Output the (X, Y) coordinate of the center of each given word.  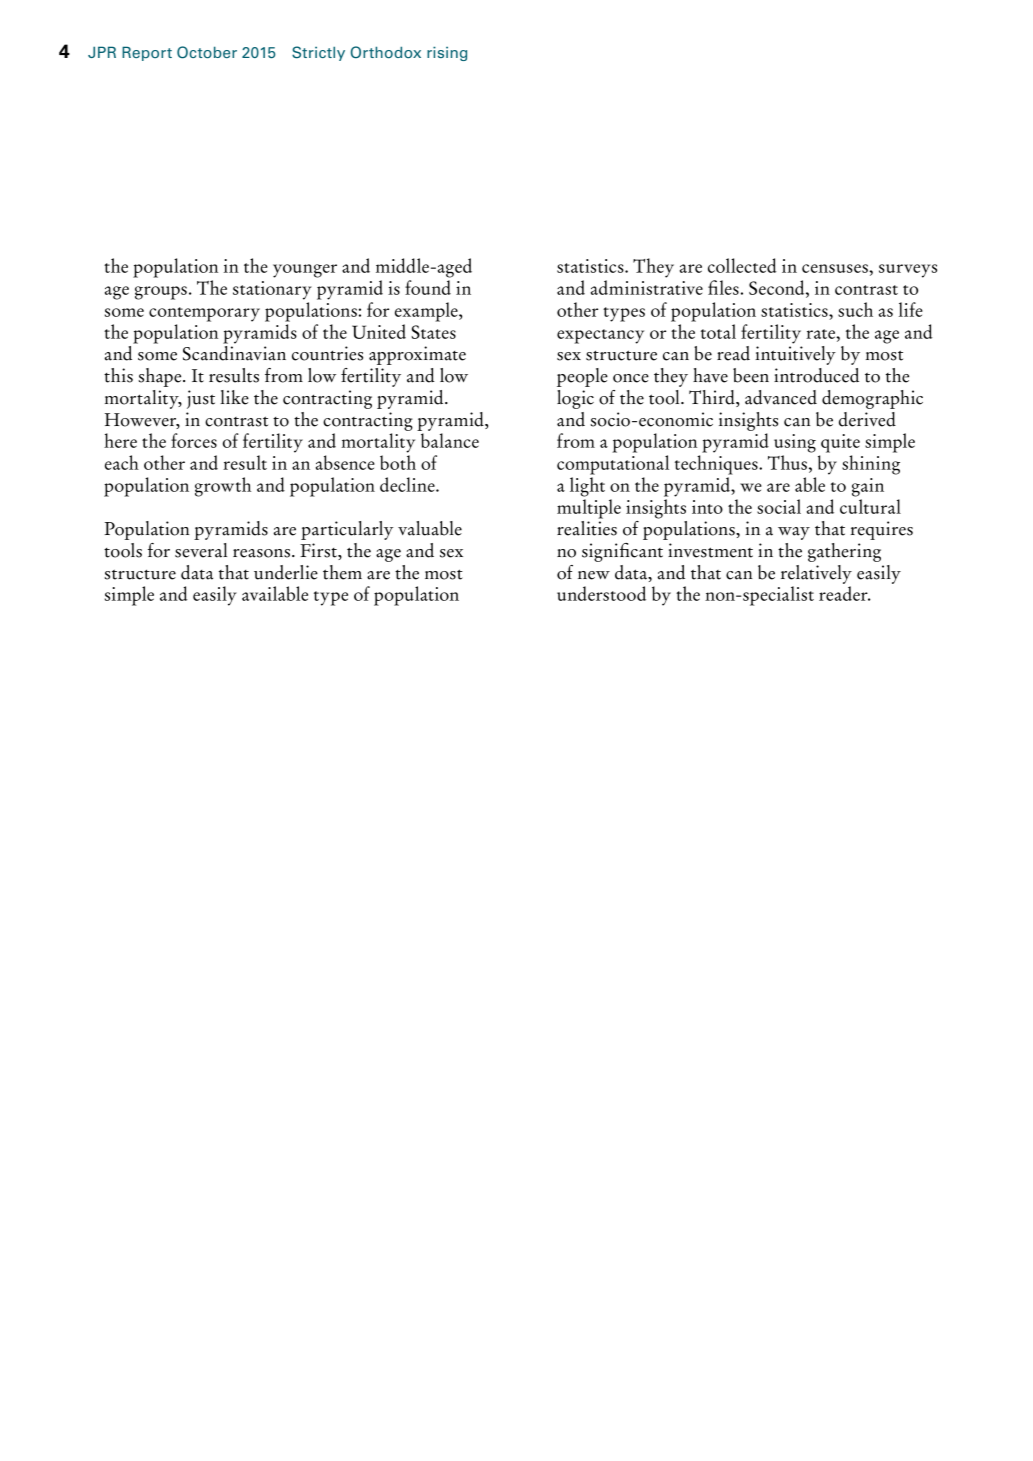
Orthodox (386, 52)
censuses (836, 268)
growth (223, 487)
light (587, 487)
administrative (647, 287)
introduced (816, 375)
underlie (286, 572)
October (207, 52)
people (582, 377)
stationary (272, 290)
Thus (787, 462)
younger (305, 271)
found (428, 287)
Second (778, 287)
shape (161, 377)
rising (447, 54)
